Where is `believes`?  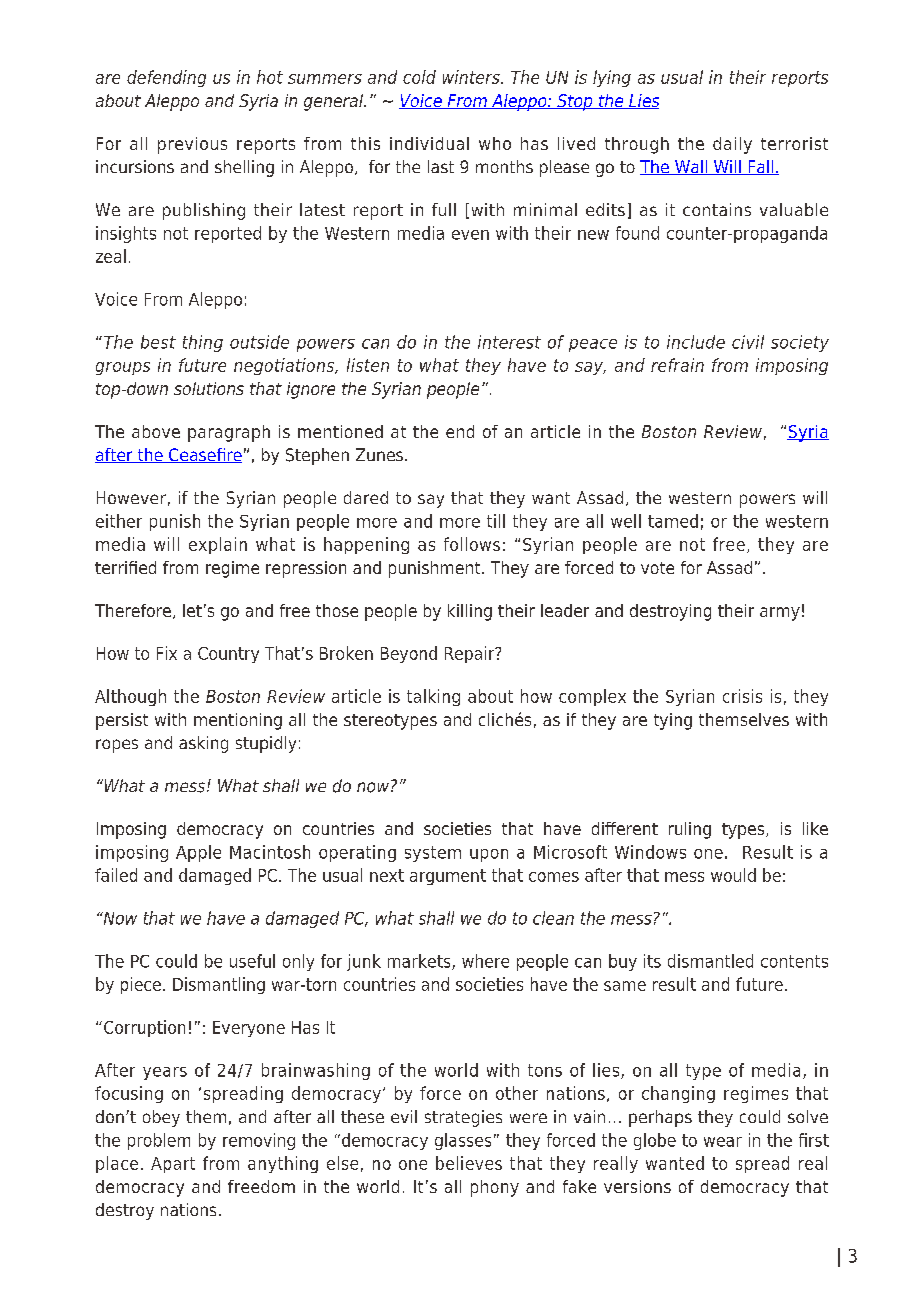 believes is located at coordinates (469, 1163).
